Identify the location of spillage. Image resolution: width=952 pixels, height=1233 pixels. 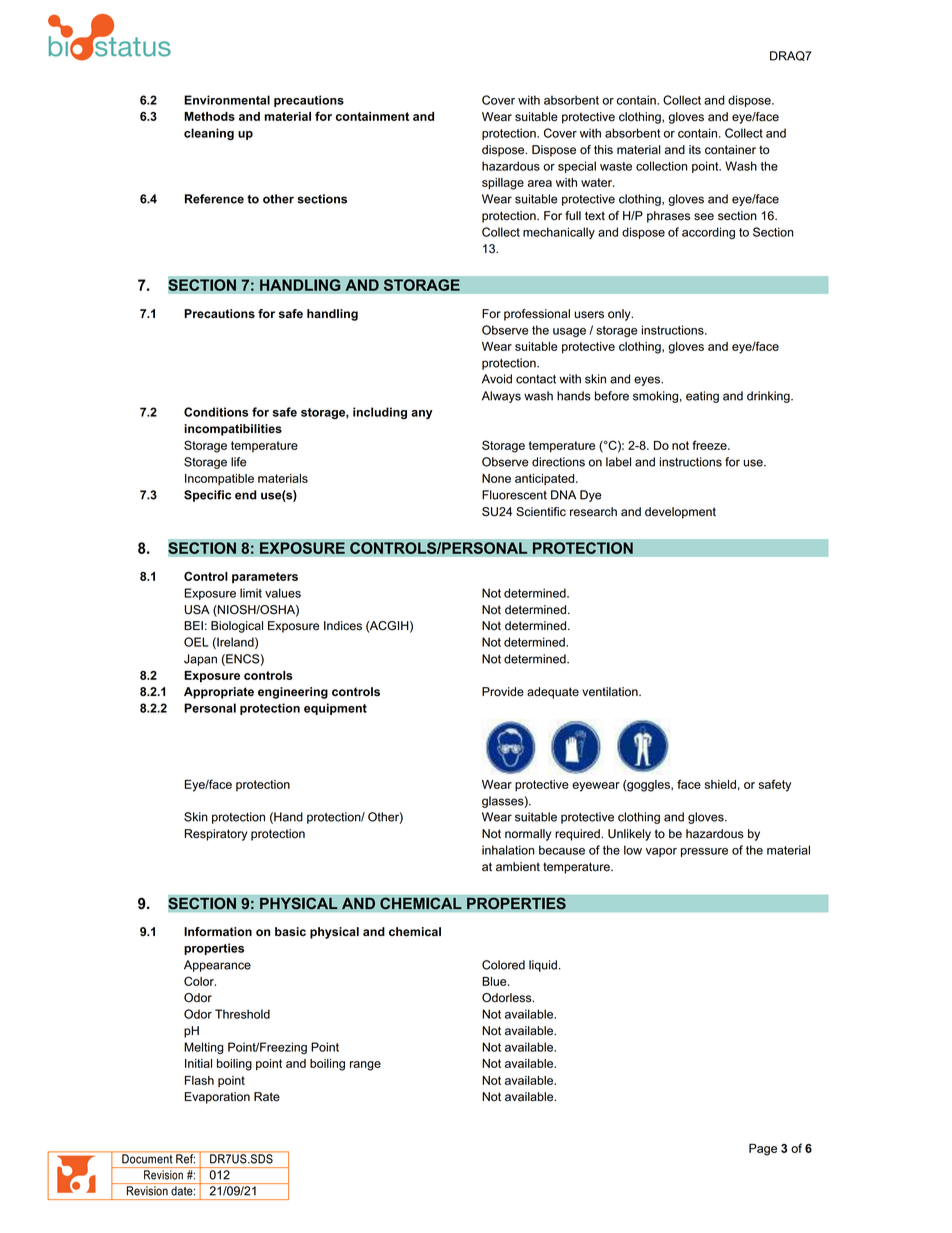
(503, 184).
